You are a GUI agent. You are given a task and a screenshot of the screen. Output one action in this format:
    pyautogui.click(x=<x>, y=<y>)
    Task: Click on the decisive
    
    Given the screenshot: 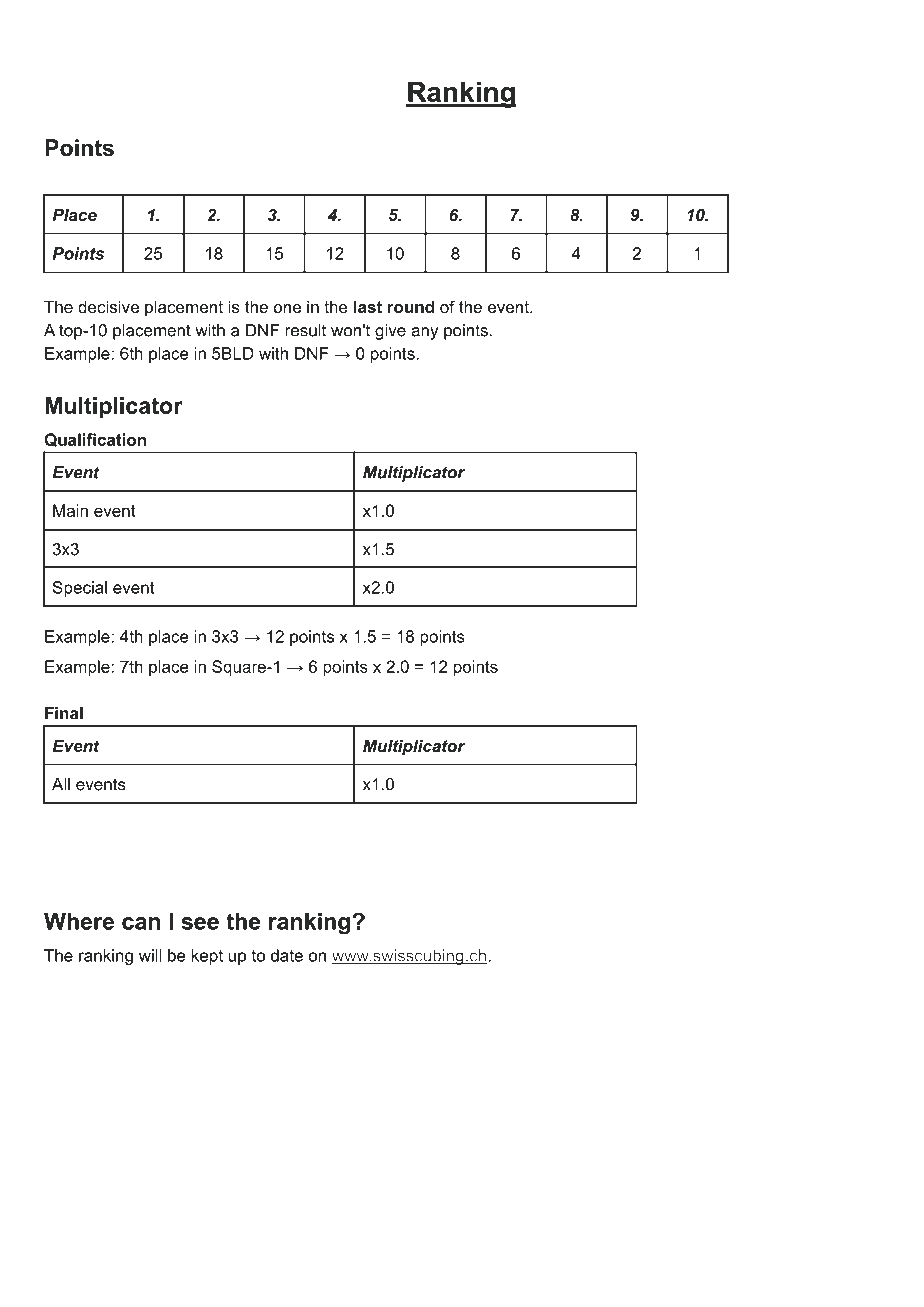 What is the action you would take?
    pyautogui.click(x=108, y=306)
